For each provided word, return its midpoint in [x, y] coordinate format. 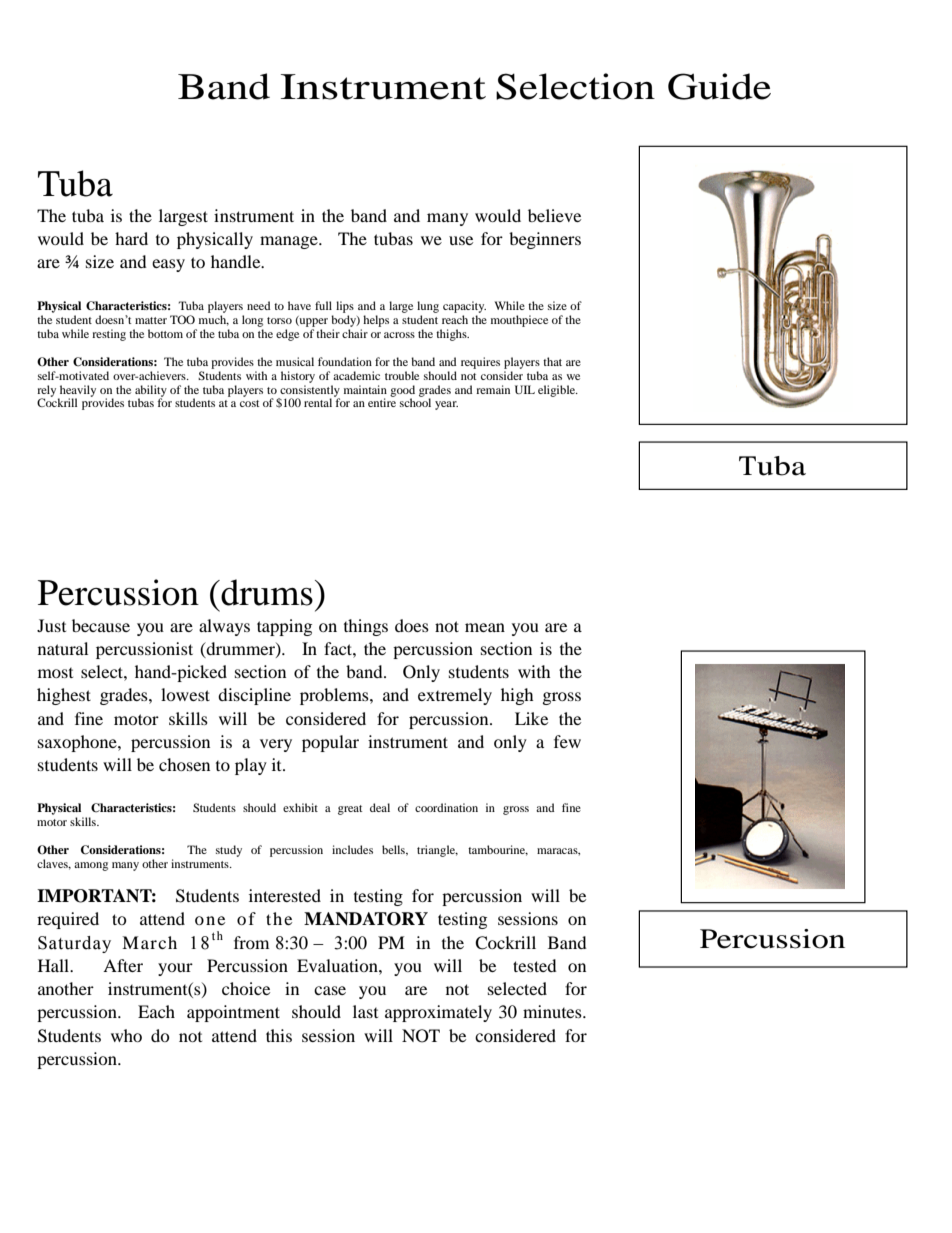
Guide [719, 86]
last [365, 1011]
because [101, 625]
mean [485, 627]
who [126, 1035]
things [366, 627]
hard [131, 238]
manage [290, 242]
